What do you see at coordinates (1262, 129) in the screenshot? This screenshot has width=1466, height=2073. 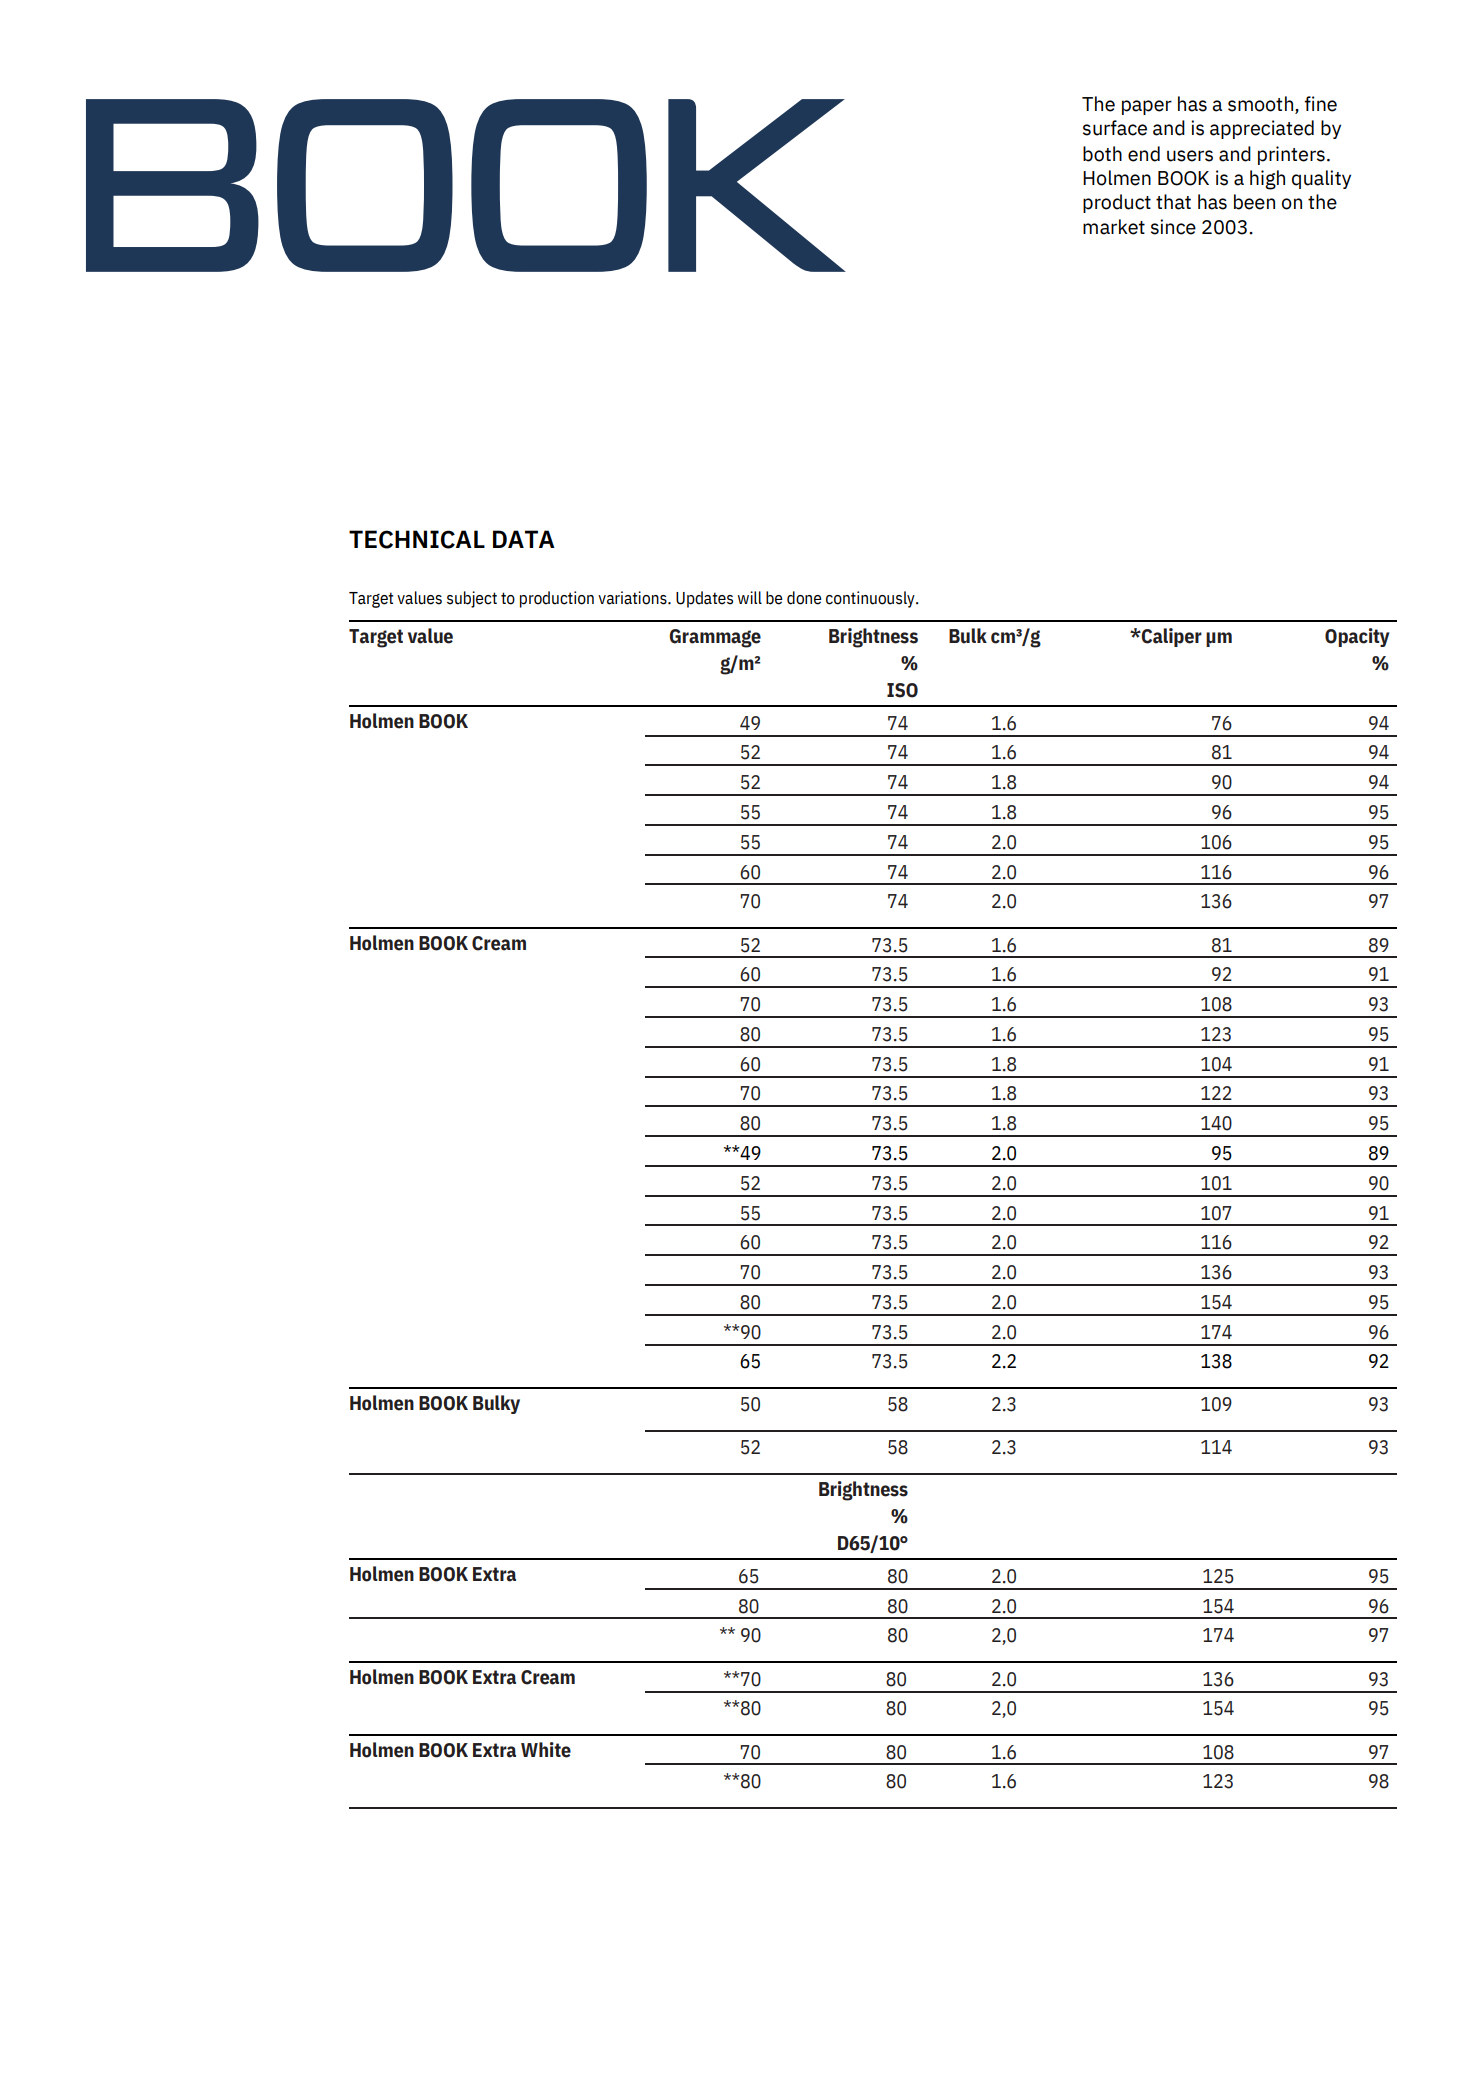 I see `appreciated` at bounding box center [1262, 129].
